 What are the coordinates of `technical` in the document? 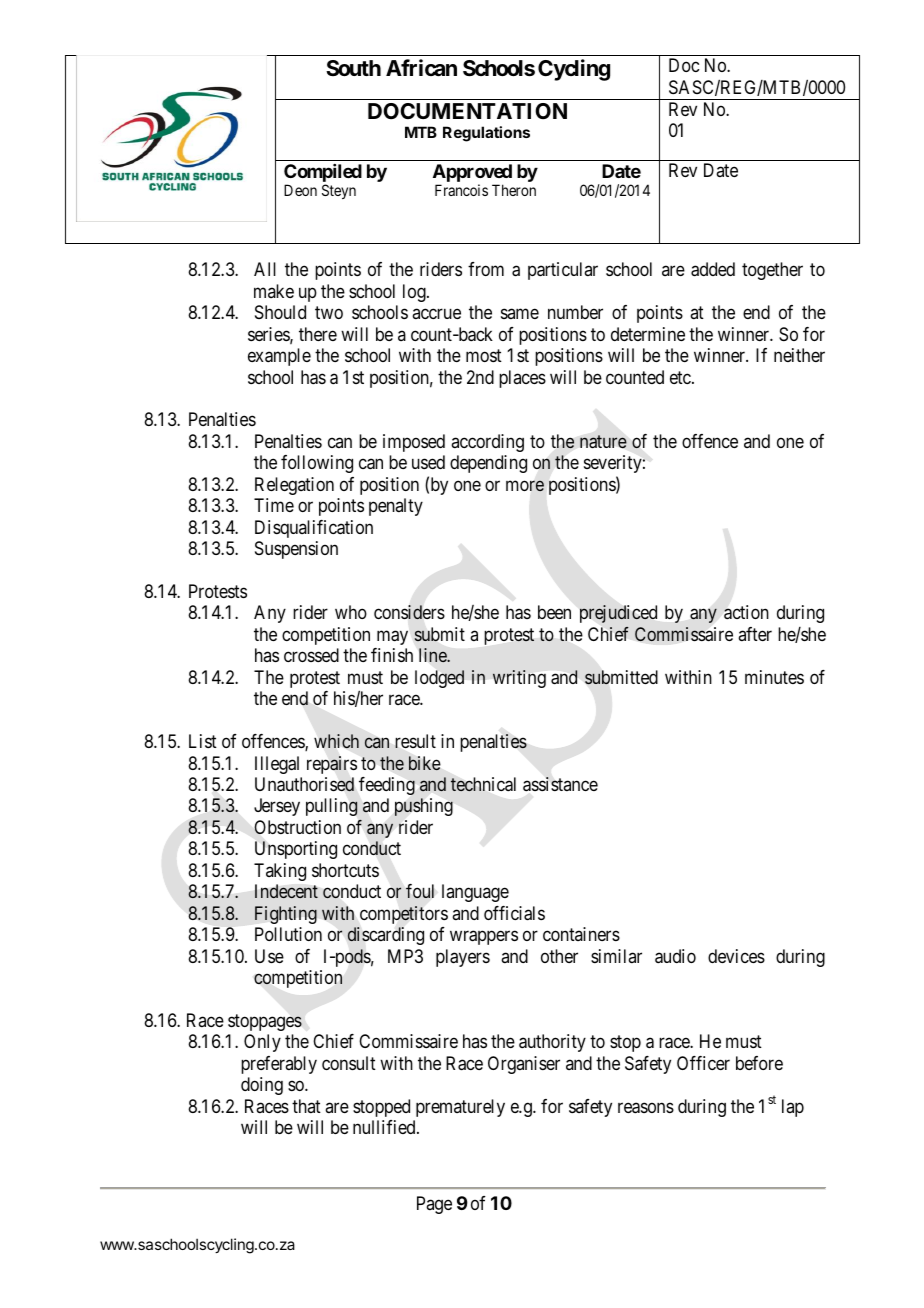 It's located at (483, 784).
